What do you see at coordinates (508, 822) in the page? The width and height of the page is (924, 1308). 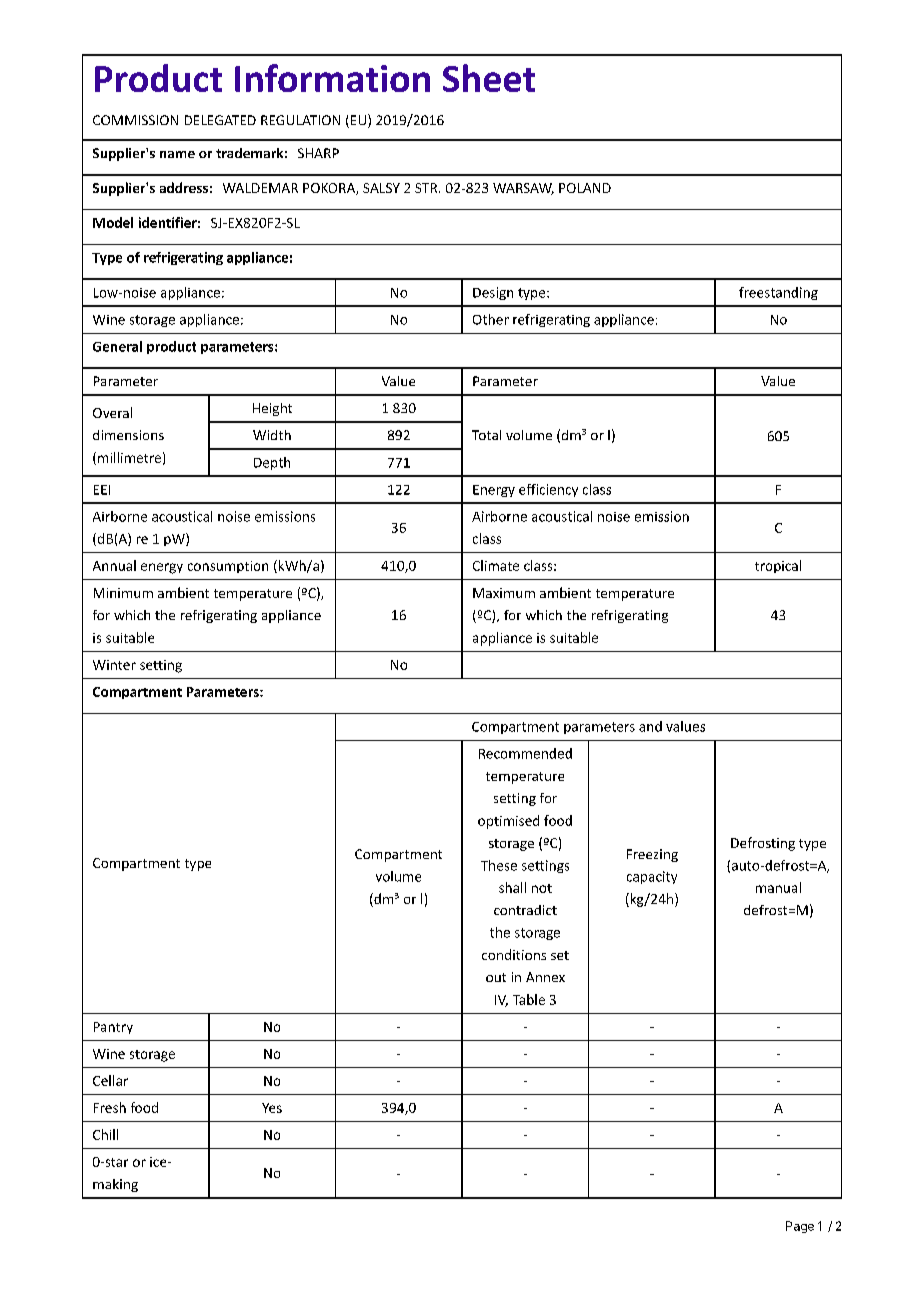 I see `optimised` at bounding box center [508, 822].
